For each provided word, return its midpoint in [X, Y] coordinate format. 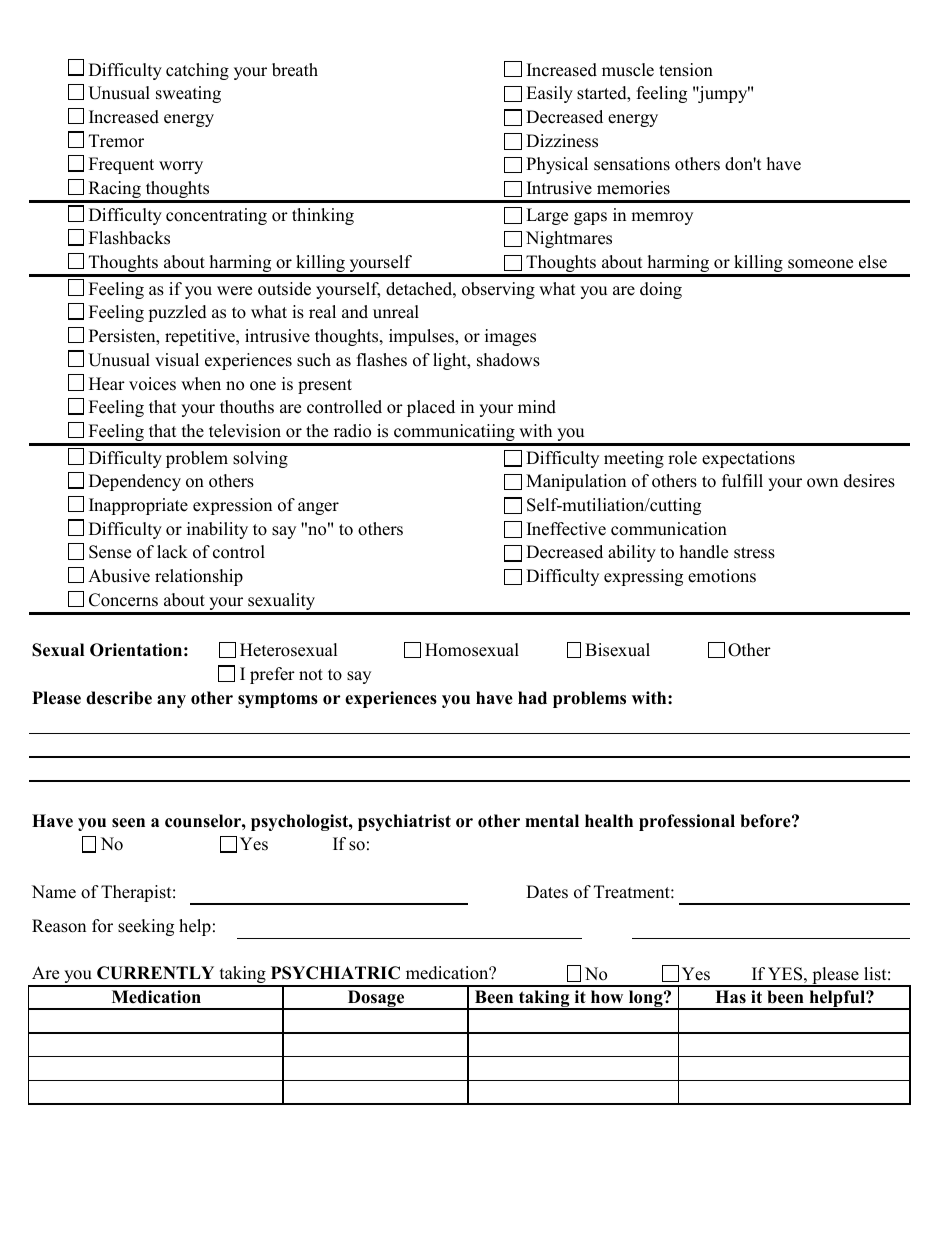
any [171, 701]
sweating [188, 94]
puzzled [177, 313]
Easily [549, 94]
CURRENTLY [155, 973]
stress [754, 553]
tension [686, 70]
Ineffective [566, 529]
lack [172, 552]
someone [820, 264]
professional [687, 822]
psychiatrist [404, 822]
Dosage [376, 1000]
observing [498, 290]
